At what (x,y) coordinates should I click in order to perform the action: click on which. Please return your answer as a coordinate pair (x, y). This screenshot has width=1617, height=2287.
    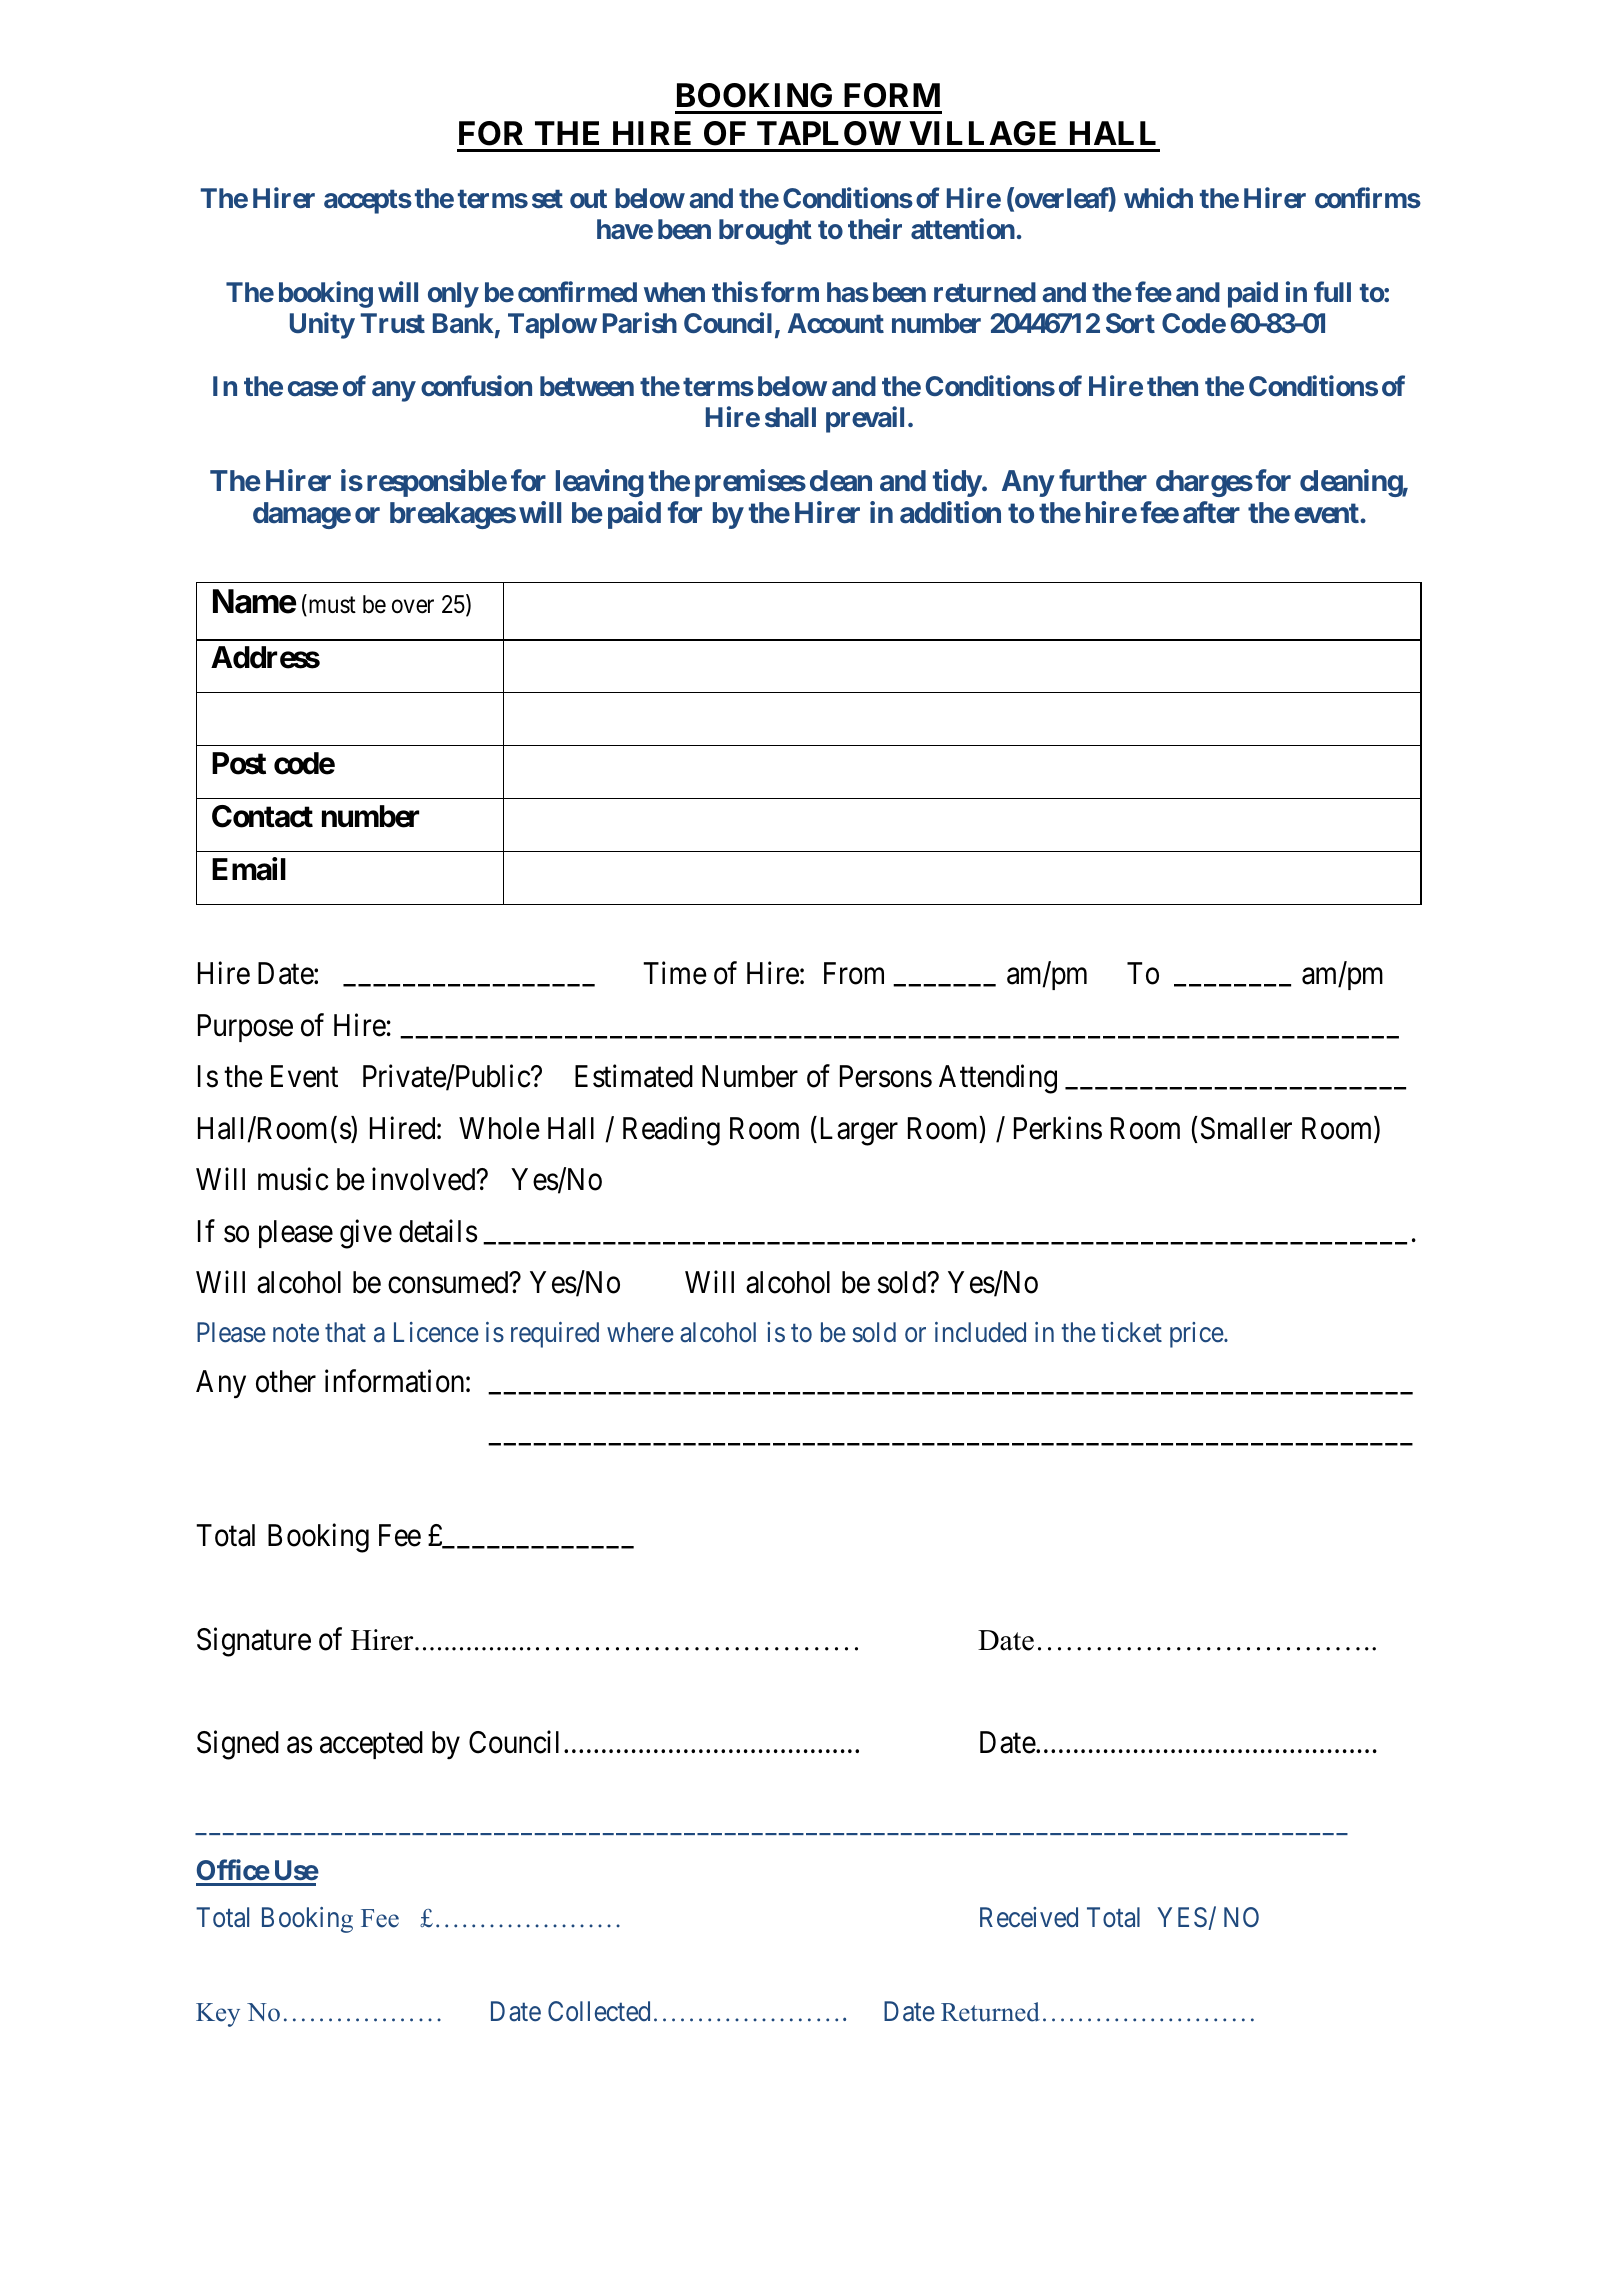
    Looking at the image, I should click on (1158, 198).
